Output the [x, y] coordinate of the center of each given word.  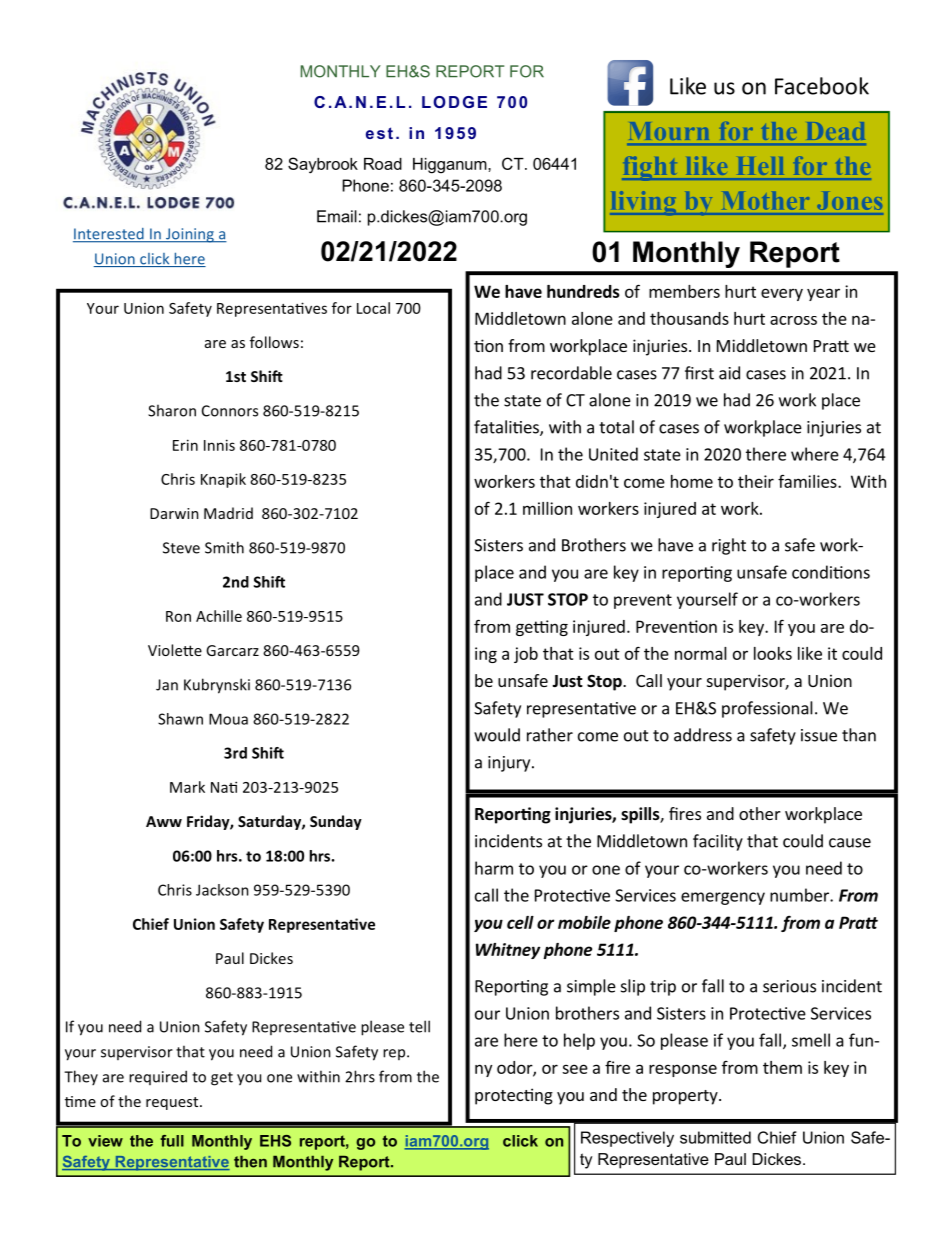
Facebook [822, 86]
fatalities [507, 428]
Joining [189, 235]
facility [718, 842]
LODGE [454, 102]
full [172, 1141]
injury [510, 764]
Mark [187, 787]
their [756, 481]
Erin [185, 445]
